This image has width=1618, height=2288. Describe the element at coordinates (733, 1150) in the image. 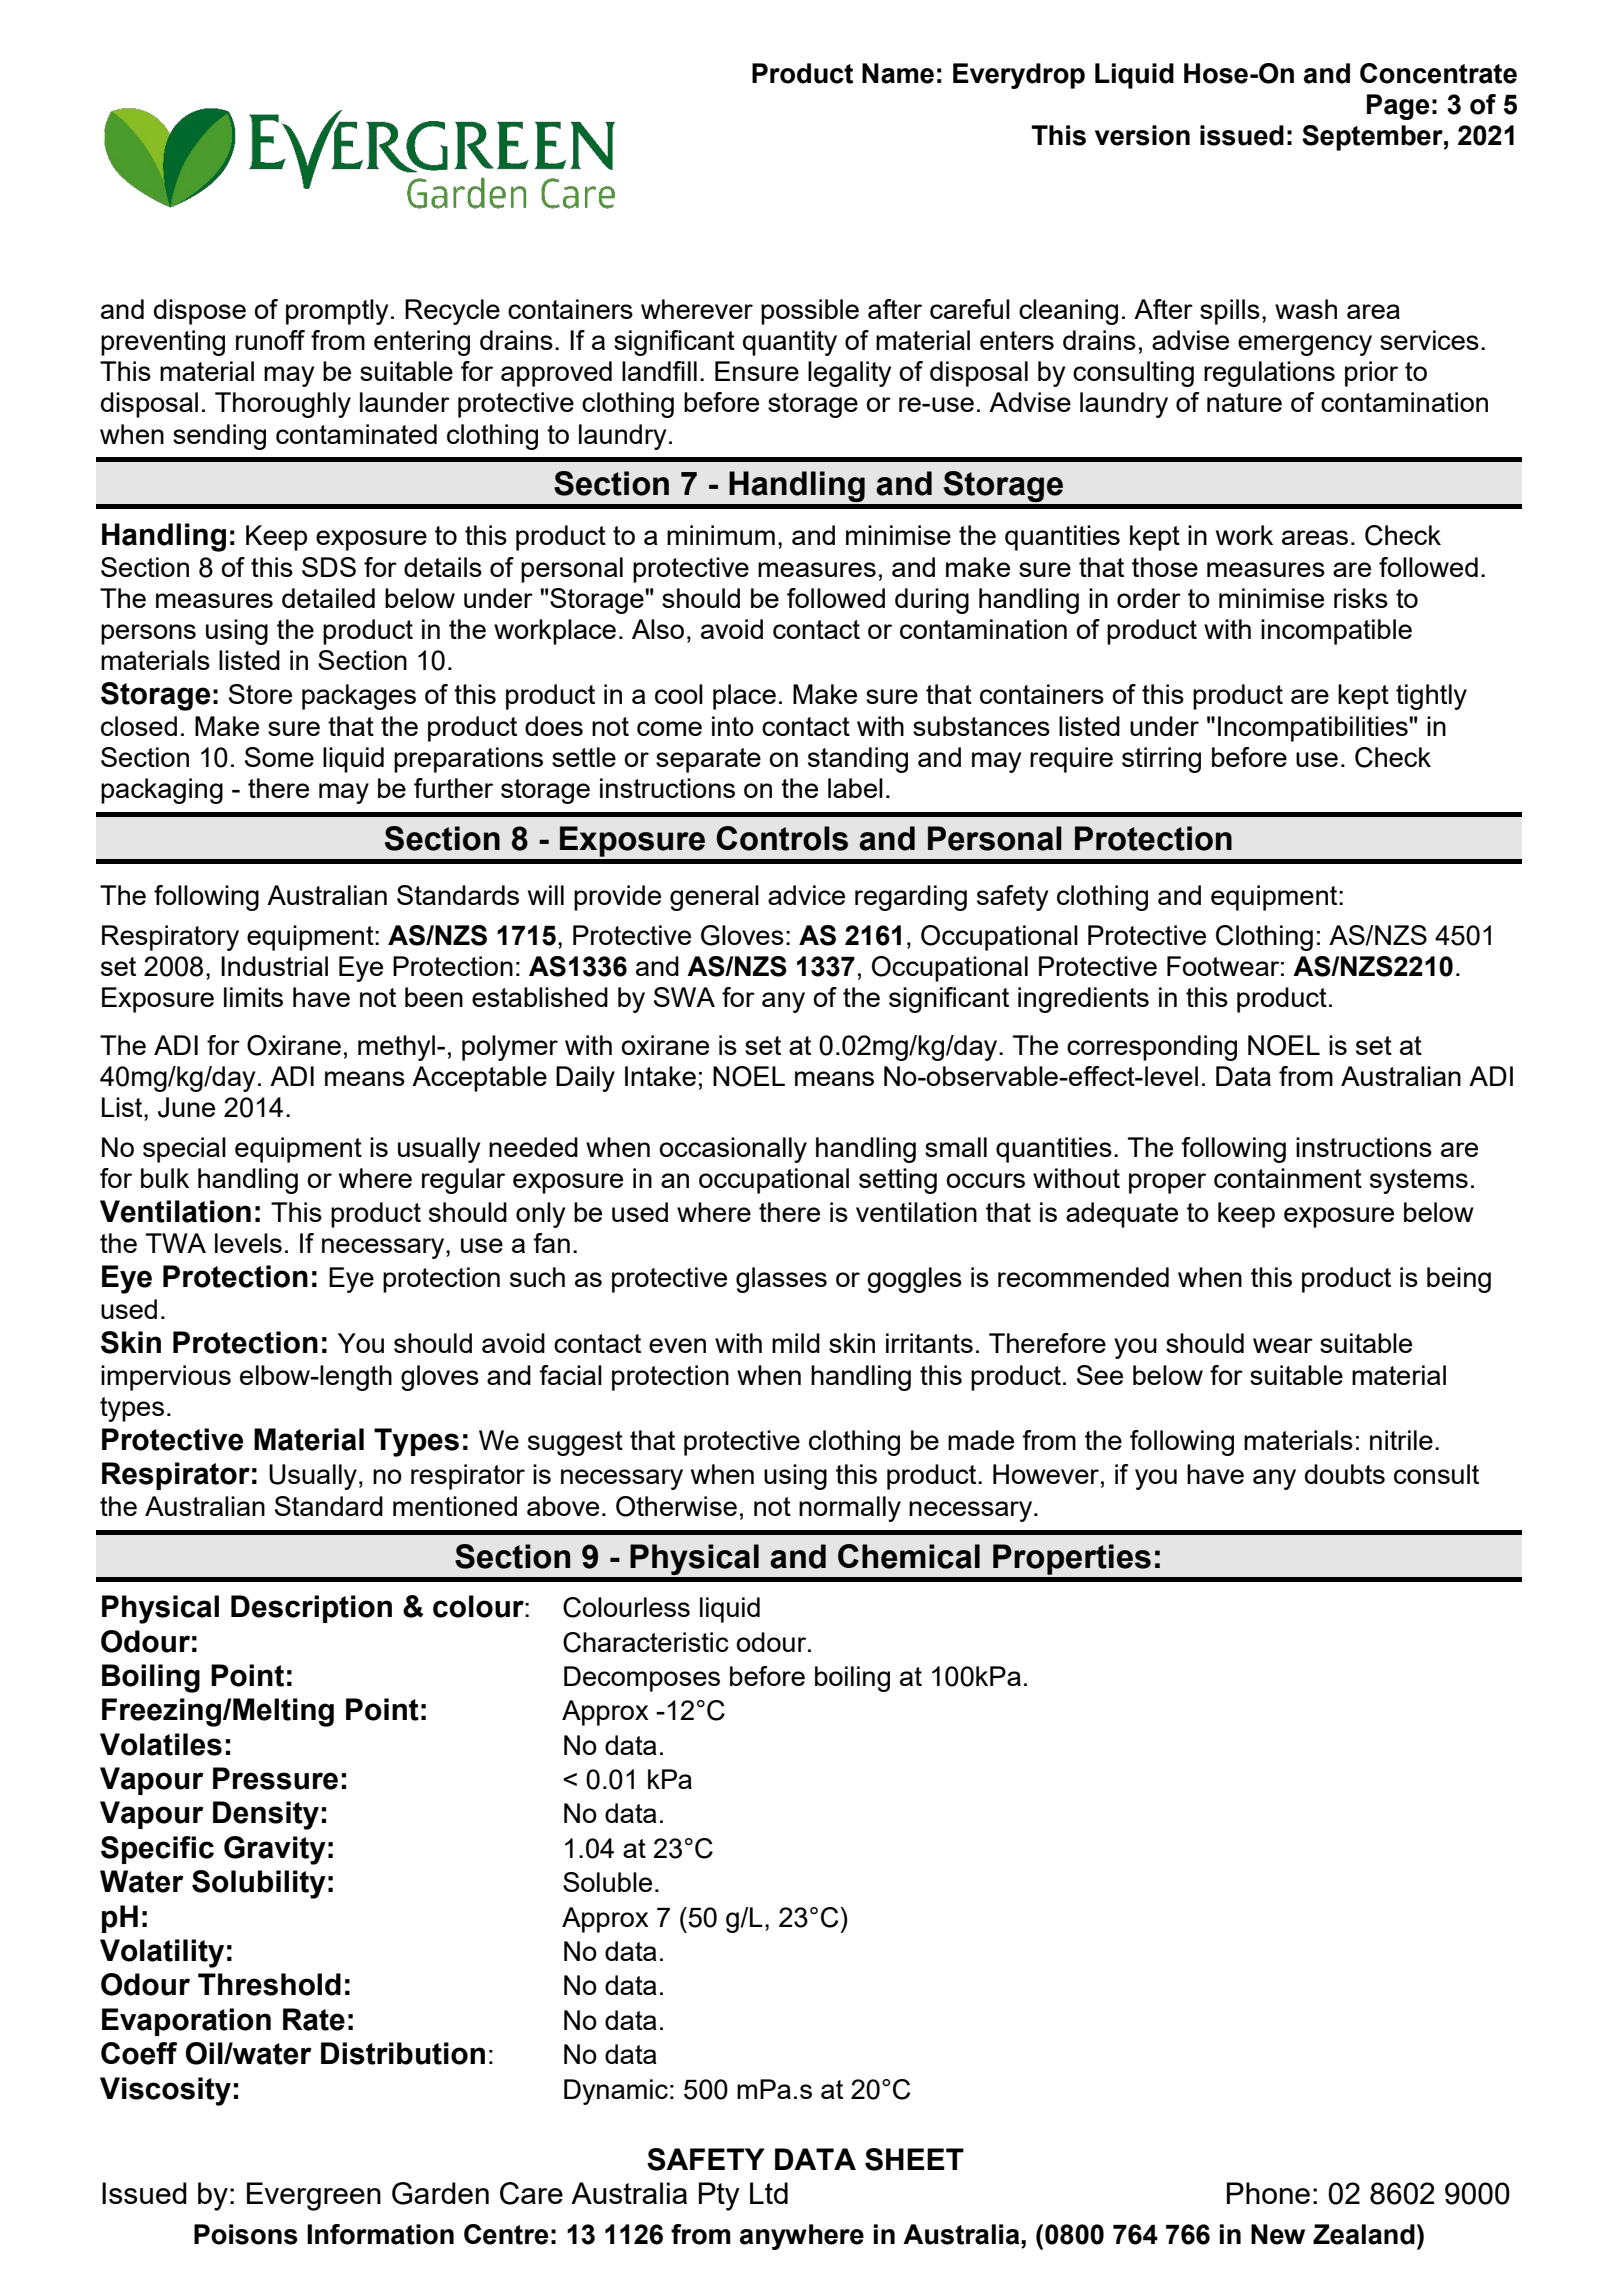

I see `occasionally` at that location.
